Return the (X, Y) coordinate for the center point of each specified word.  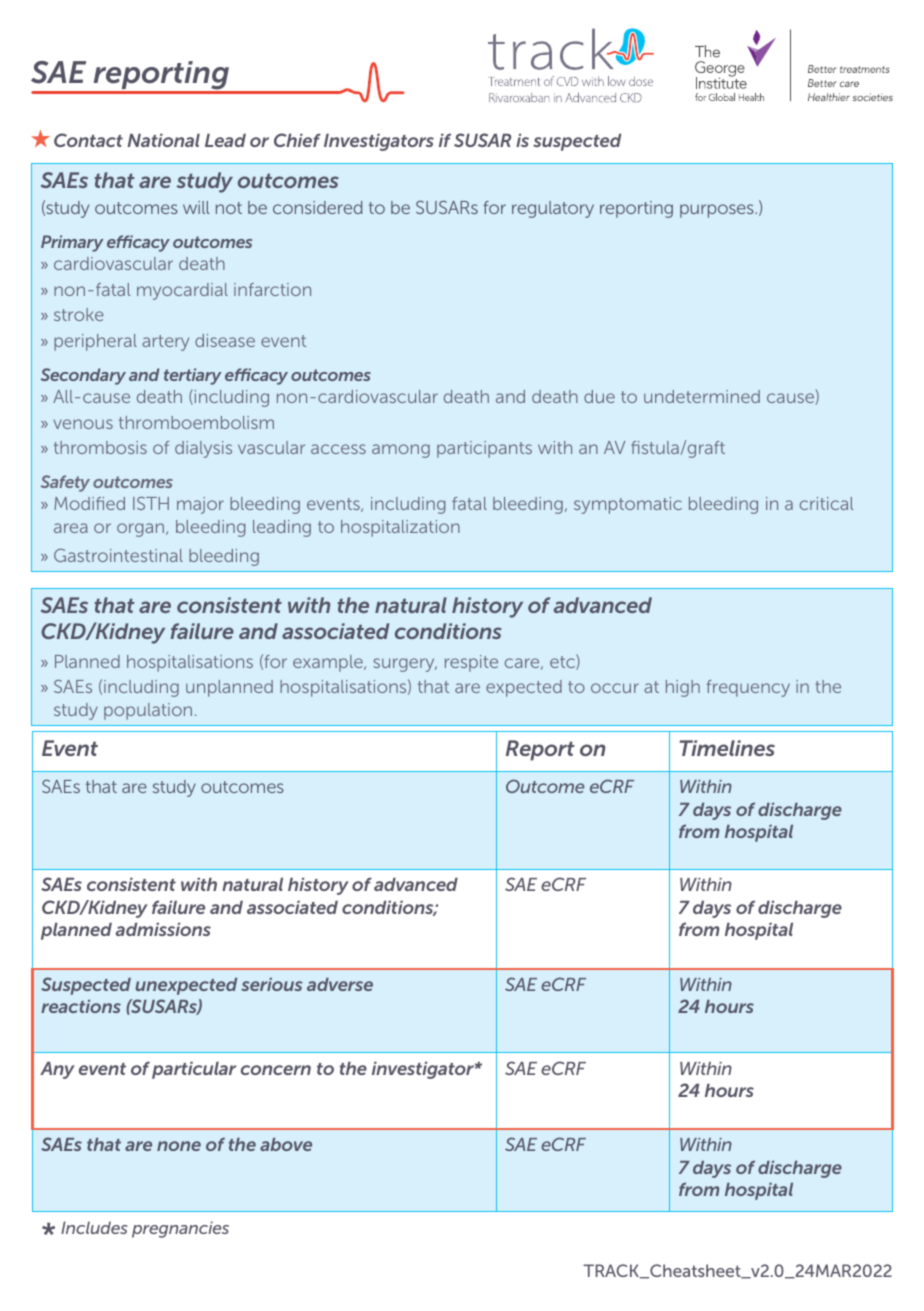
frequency (748, 688)
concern (276, 1070)
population (148, 711)
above (286, 1144)
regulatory (553, 209)
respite (471, 663)
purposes (718, 211)
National (163, 140)
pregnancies (180, 1229)
